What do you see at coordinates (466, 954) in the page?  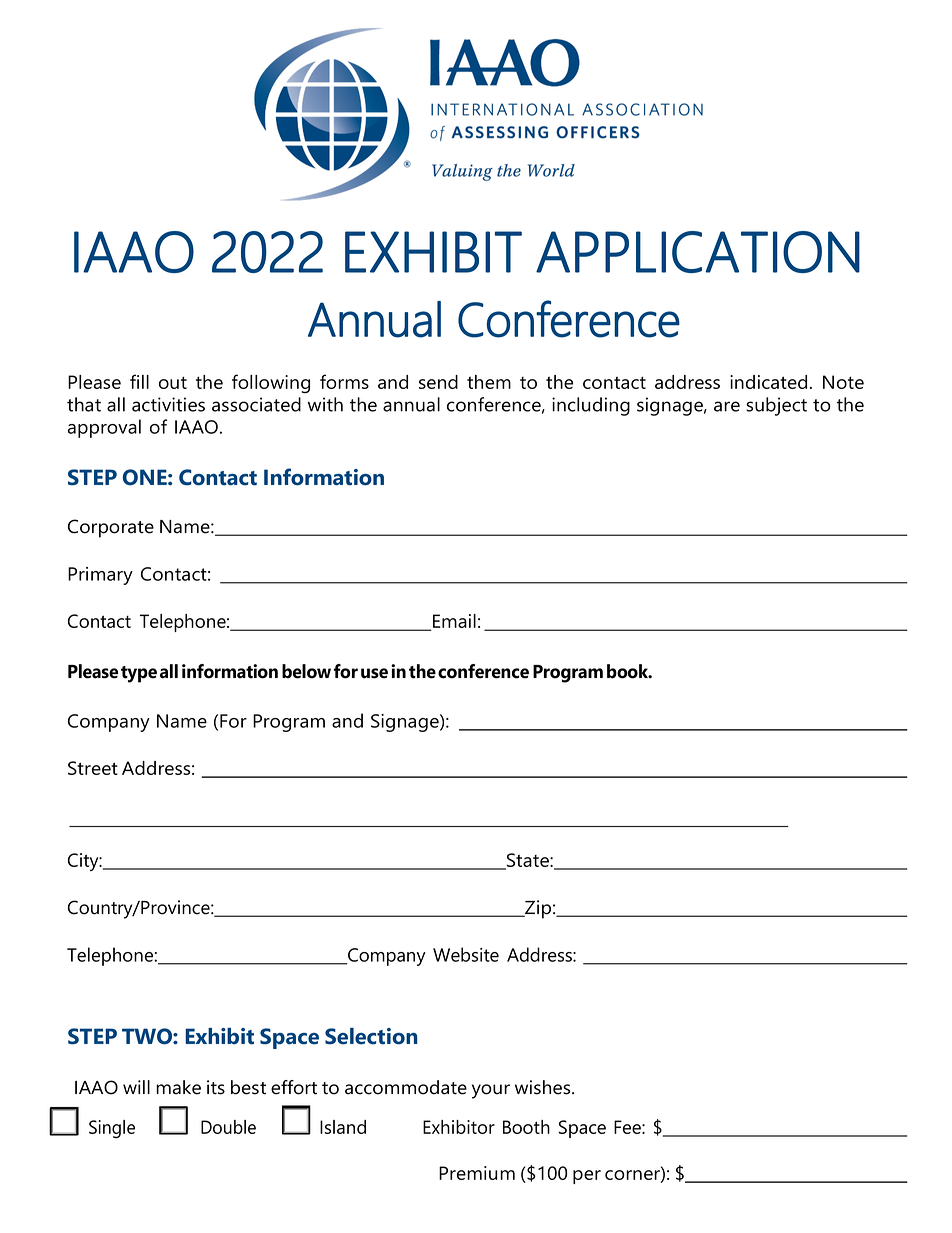 I see `Website` at bounding box center [466, 954].
